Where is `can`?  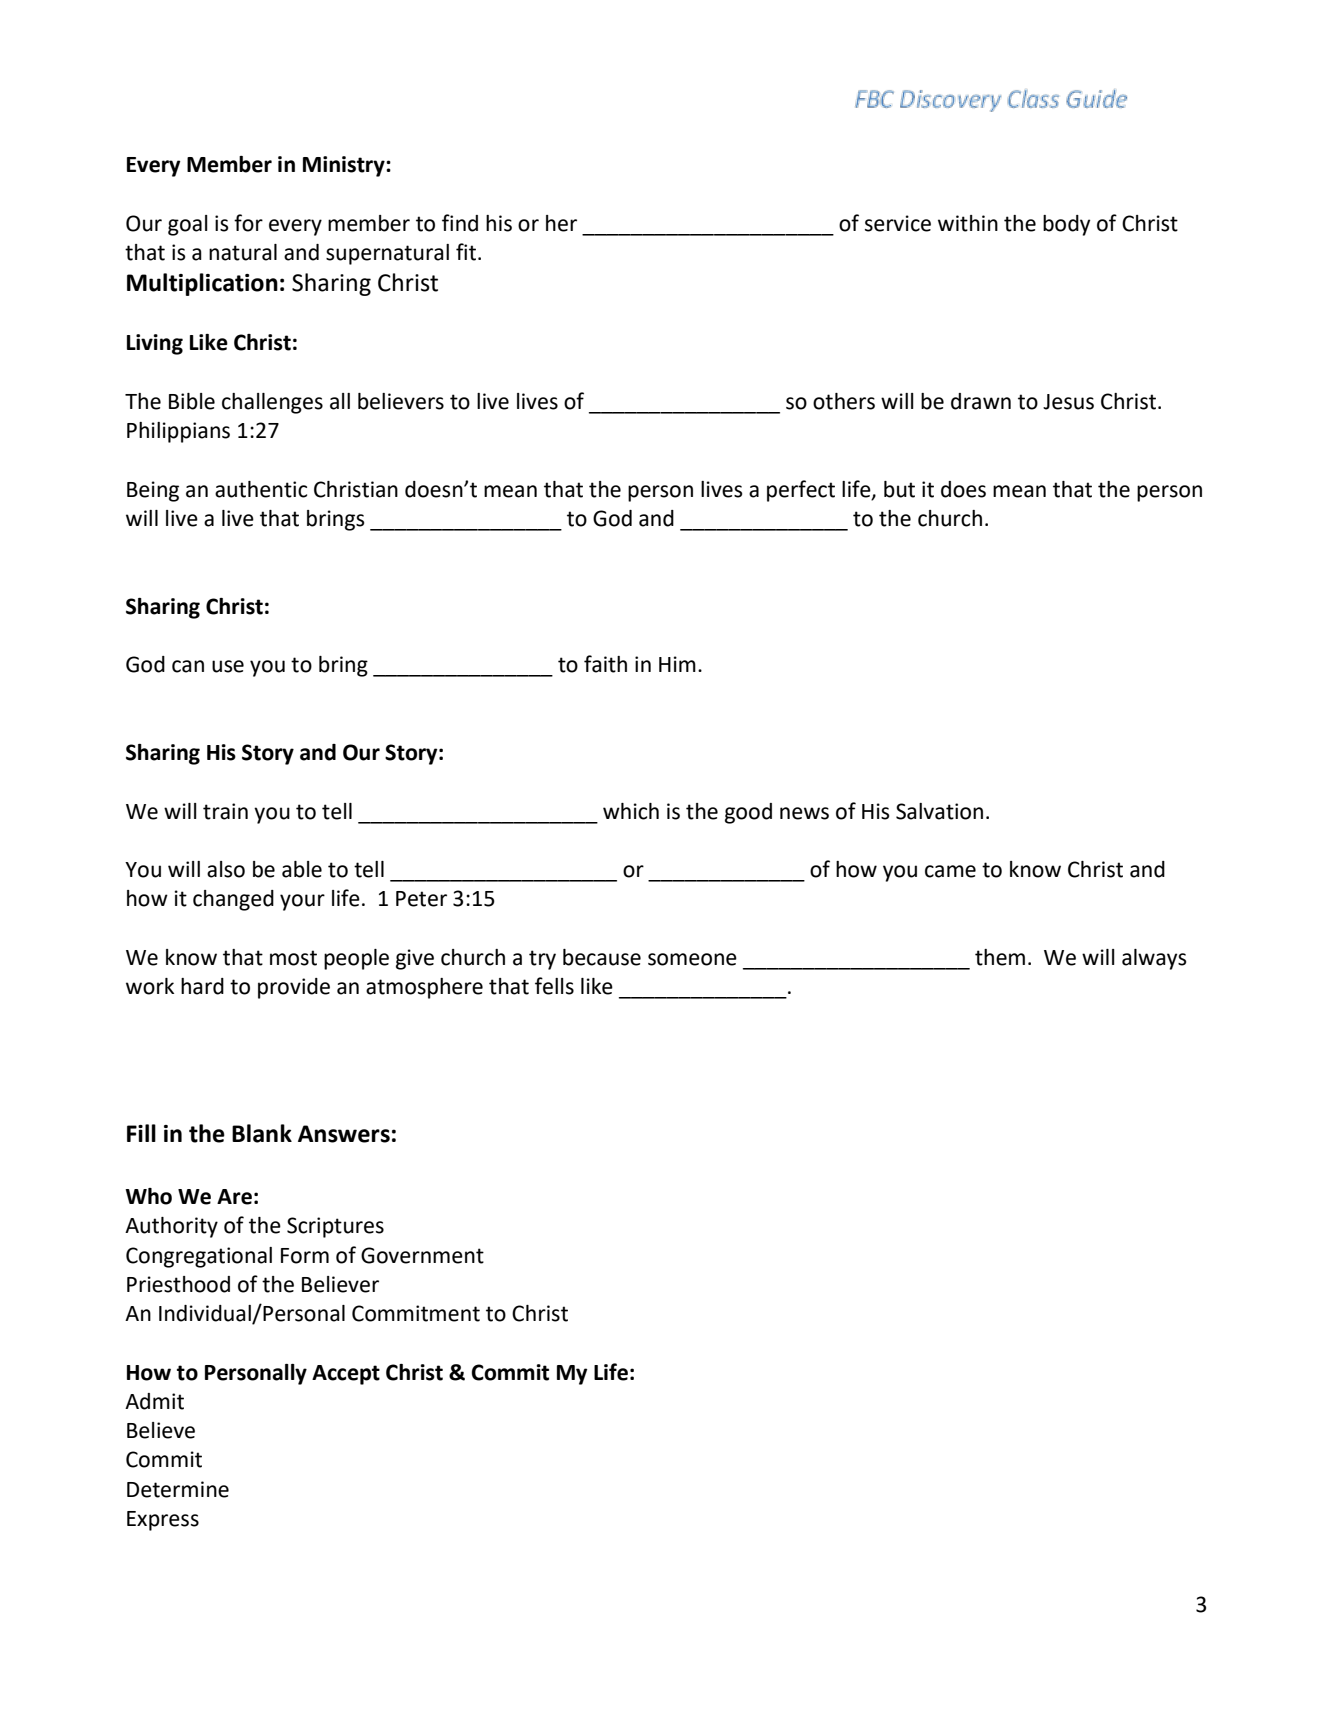
can is located at coordinates (188, 666).
